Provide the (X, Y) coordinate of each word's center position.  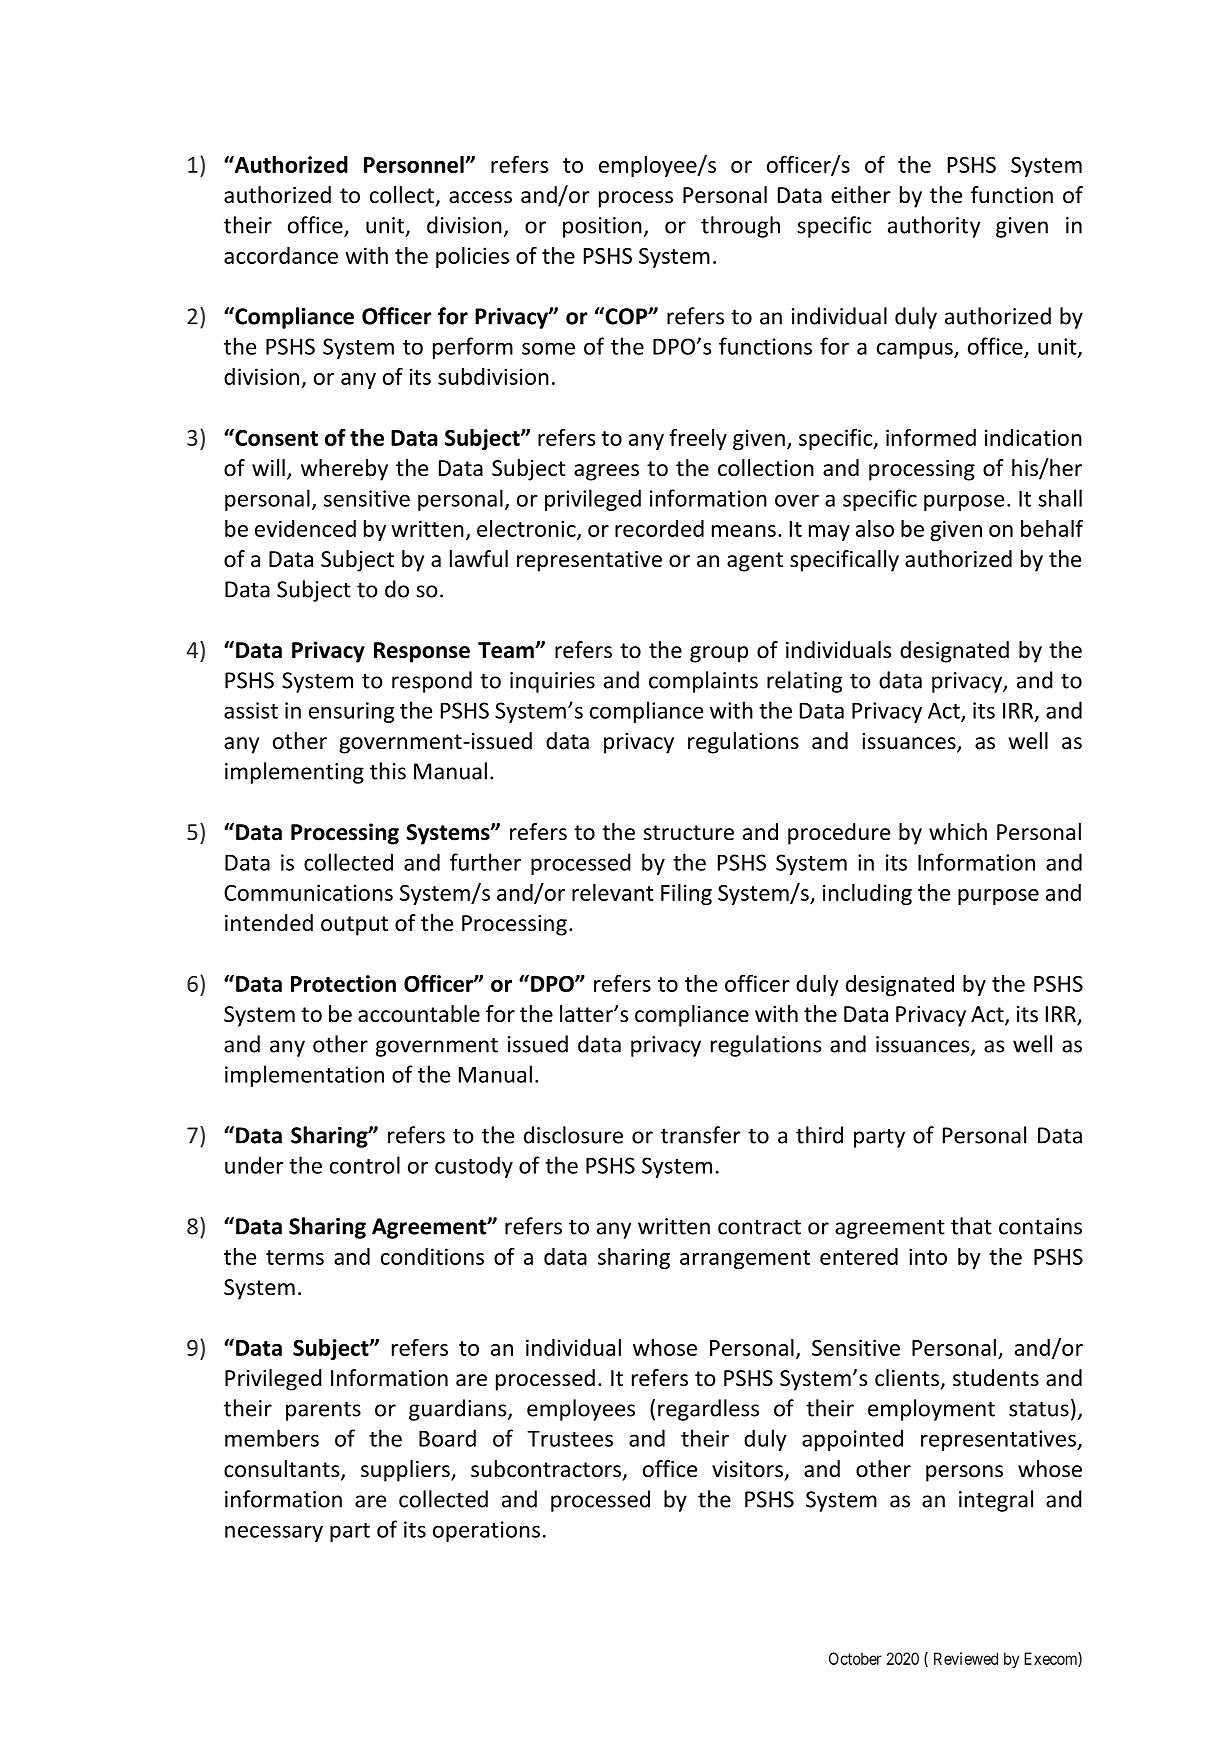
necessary (274, 1533)
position (602, 227)
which (958, 832)
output (354, 926)
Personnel (415, 164)
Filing (686, 894)
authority (934, 227)
